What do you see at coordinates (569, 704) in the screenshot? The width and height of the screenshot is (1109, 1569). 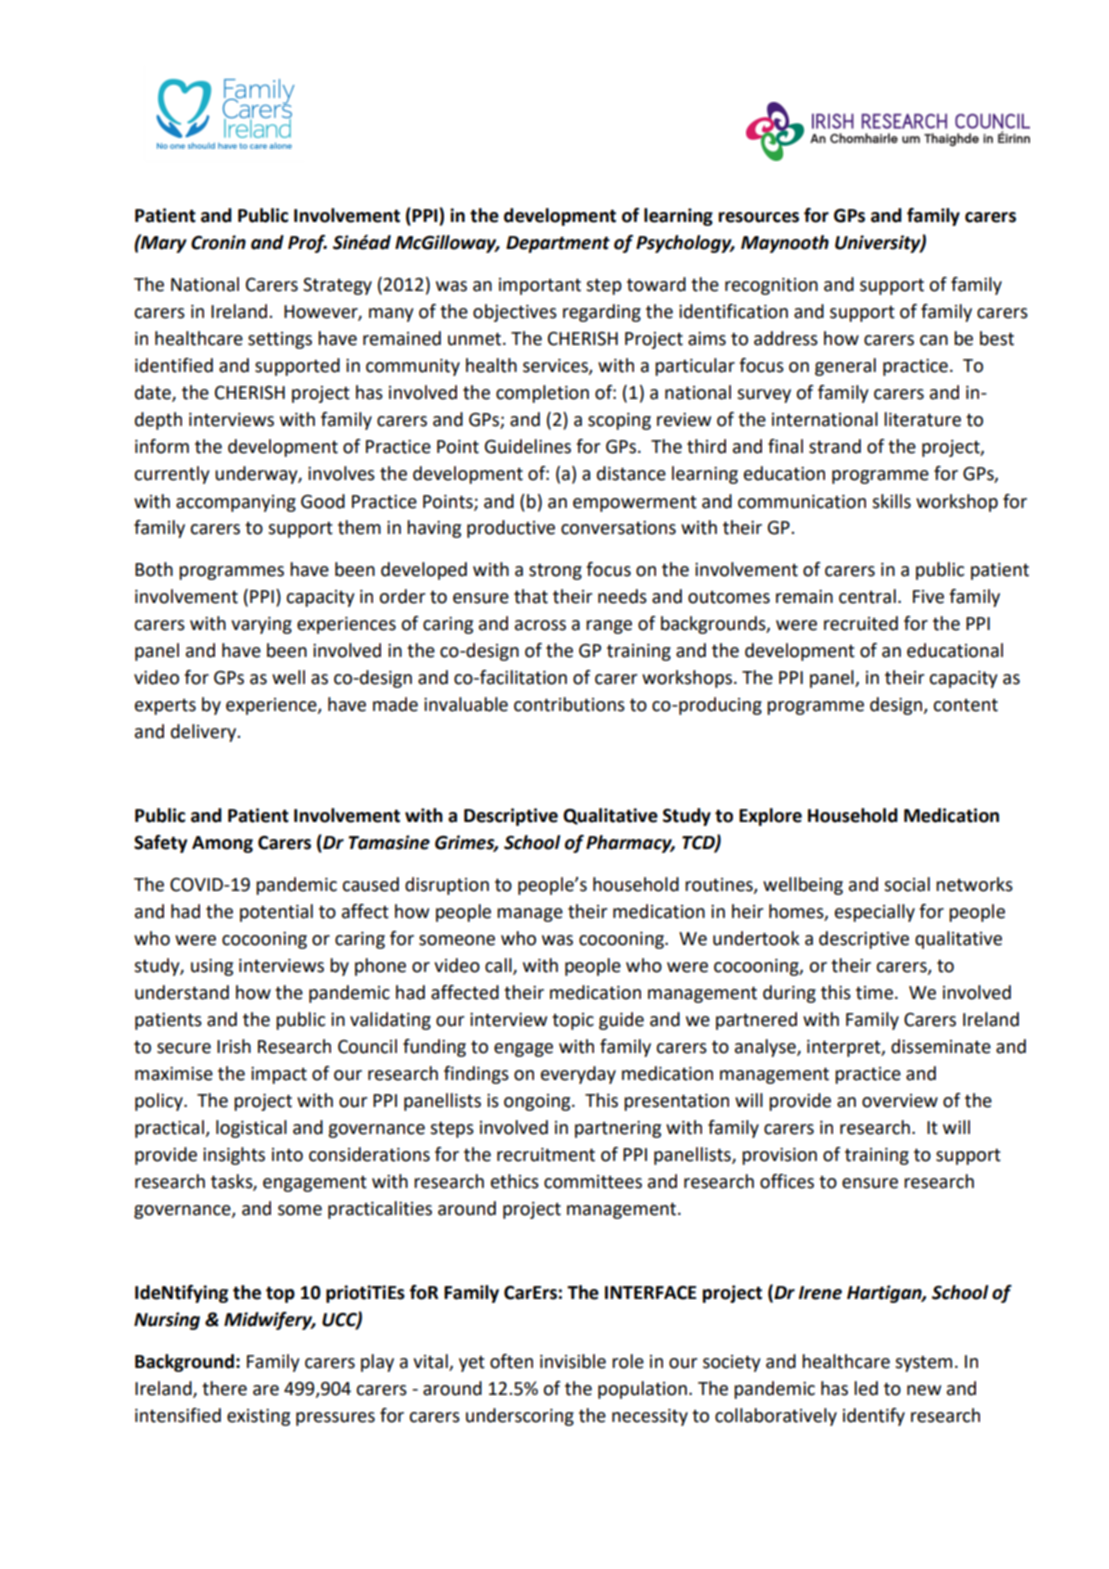 I see `contributions` at bounding box center [569, 704].
